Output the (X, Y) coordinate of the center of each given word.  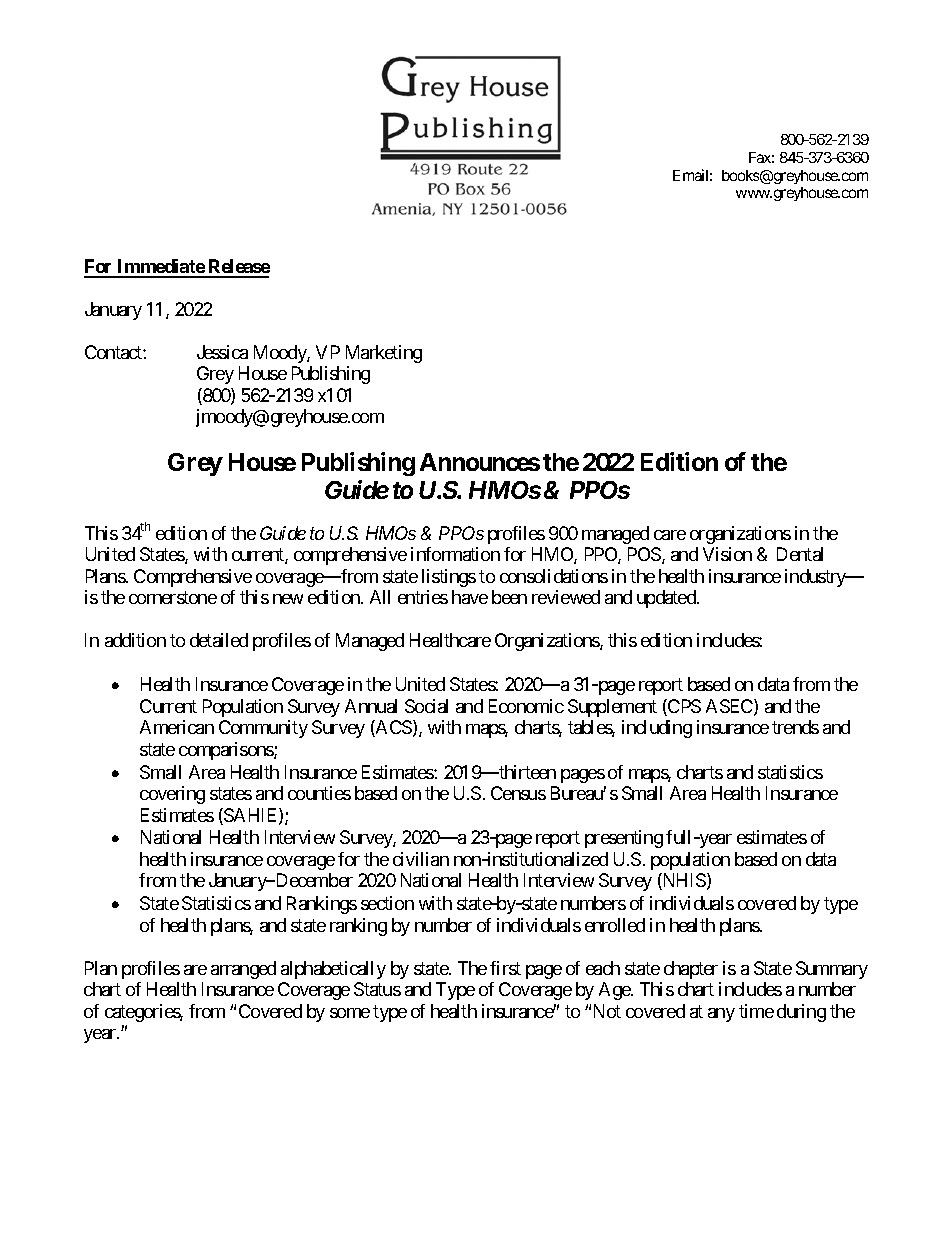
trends (795, 727)
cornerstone (173, 597)
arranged (243, 970)
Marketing (384, 354)
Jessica (222, 352)
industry (816, 578)
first (505, 968)
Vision (727, 554)
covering (172, 795)
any (721, 1015)
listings (449, 578)
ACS (393, 728)
